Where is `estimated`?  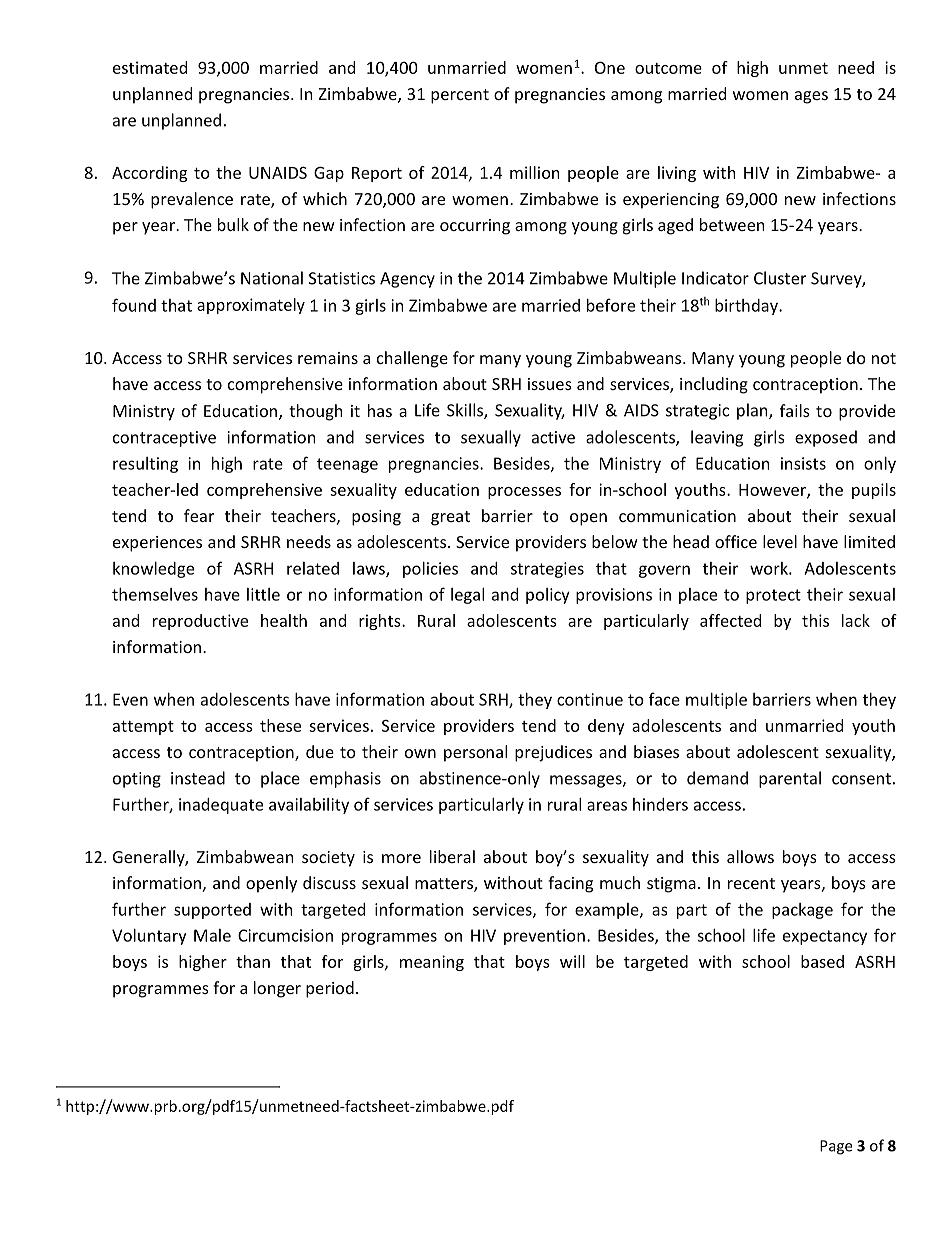 estimated is located at coordinates (150, 67).
